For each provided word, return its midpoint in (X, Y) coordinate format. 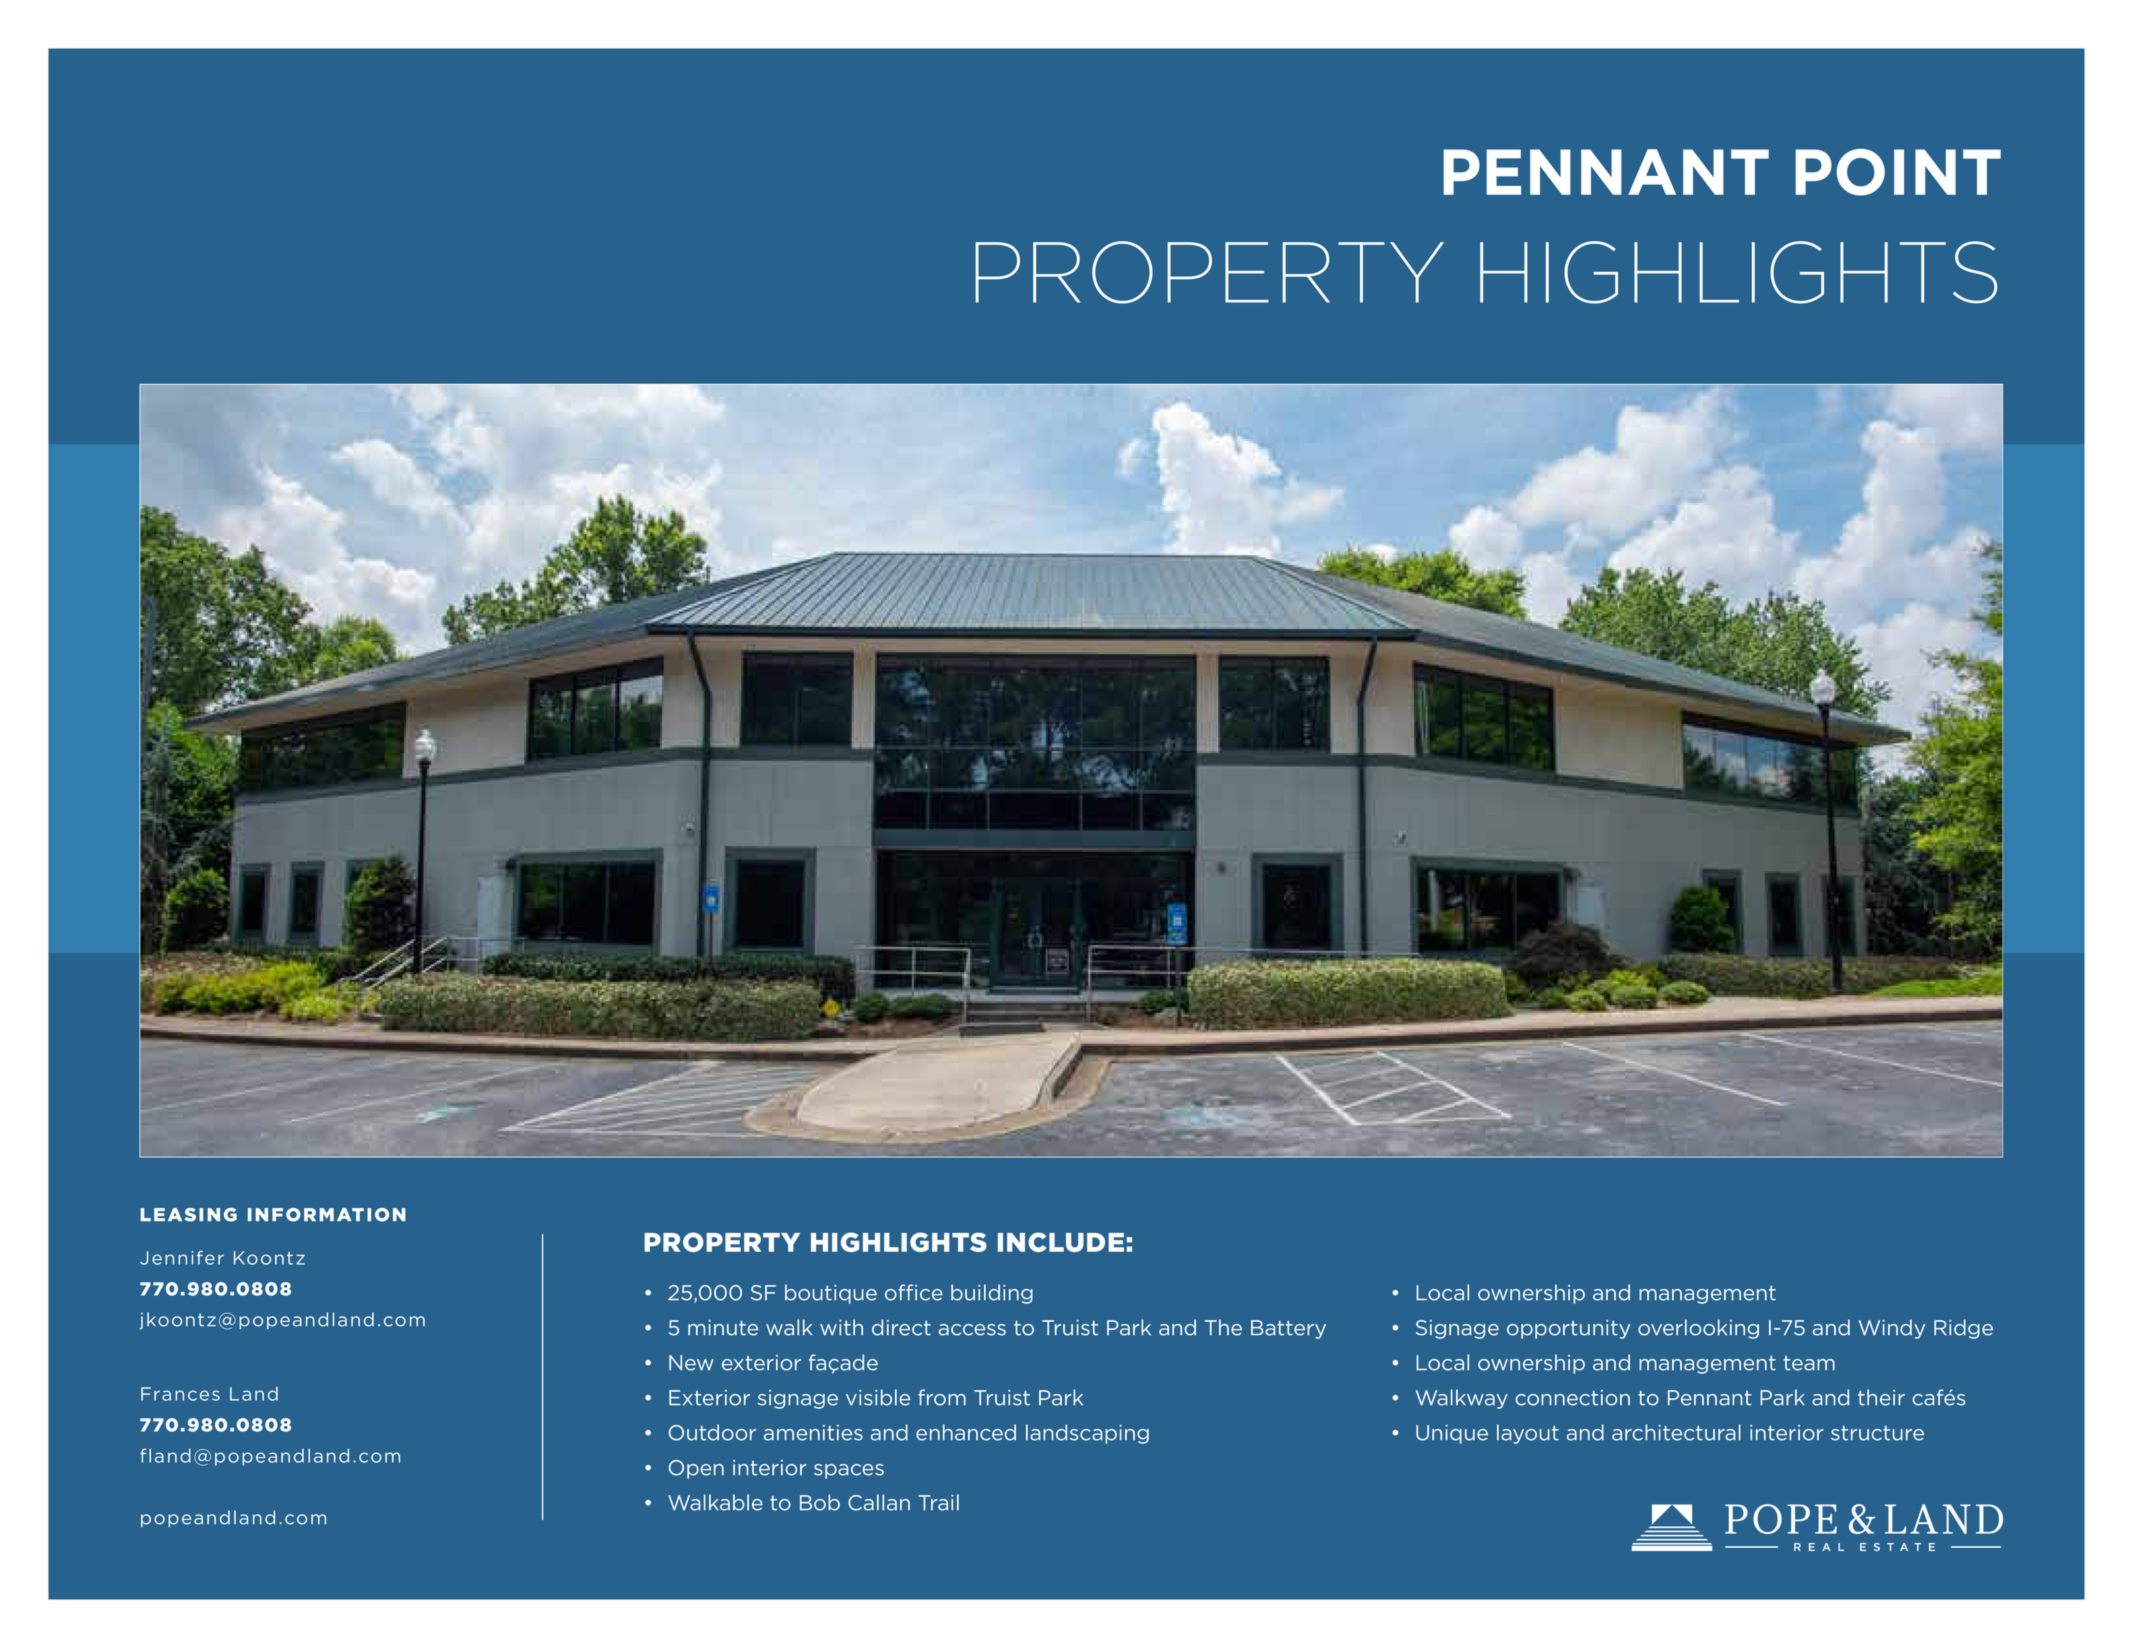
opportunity (1568, 1329)
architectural (1676, 1432)
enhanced (966, 1432)
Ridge (1963, 1329)
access (972, 1330)
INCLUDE (1061, 1242)
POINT (1898, 172)
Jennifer (182, 1257)
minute (723, 1328)
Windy (1892, 1329)
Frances (180, 1394)
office (914, 1292)
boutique (831, 1294)
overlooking (1698, 1329)
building (992, 1294)
